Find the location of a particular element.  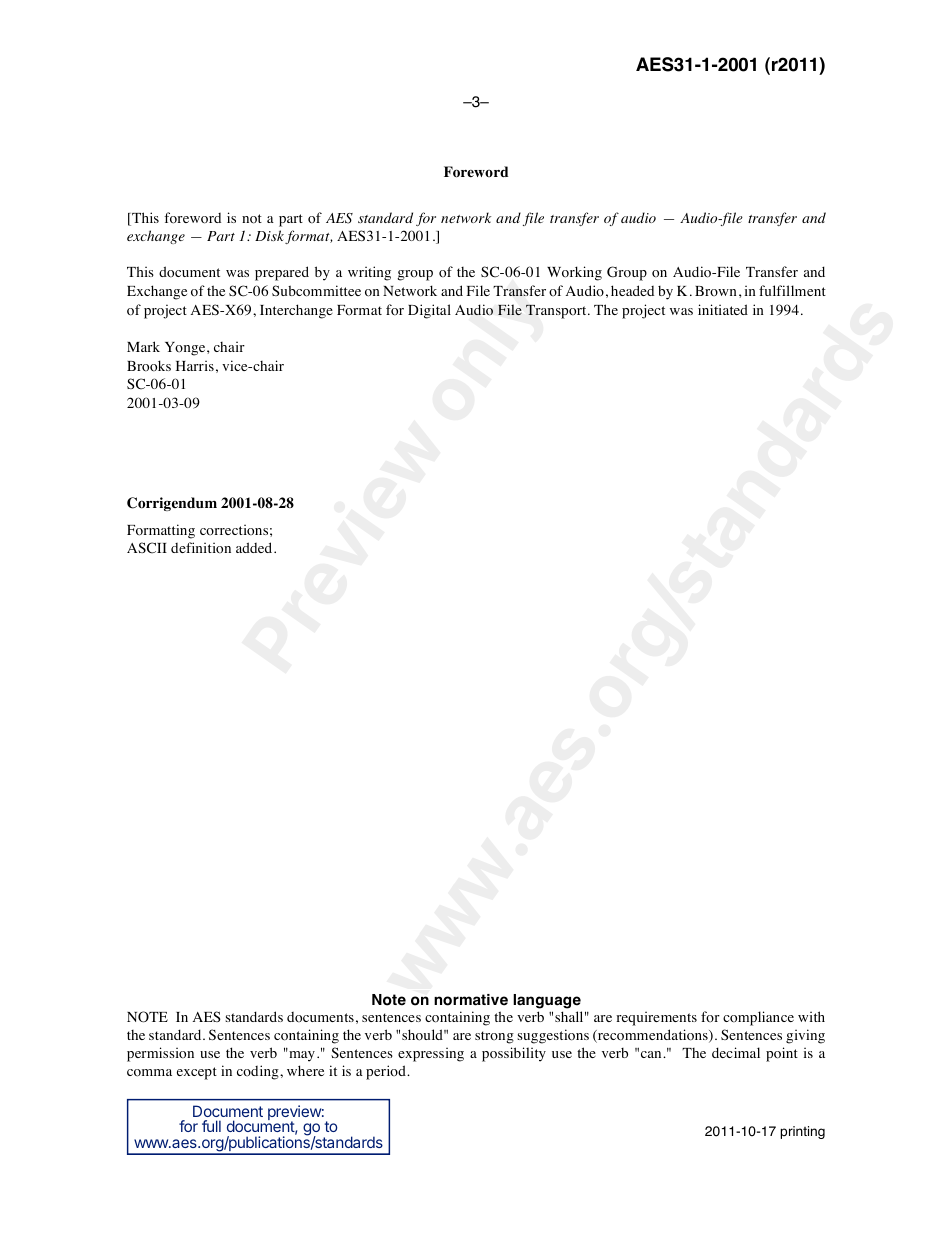

Digital is located at coordinates (429, 311).
